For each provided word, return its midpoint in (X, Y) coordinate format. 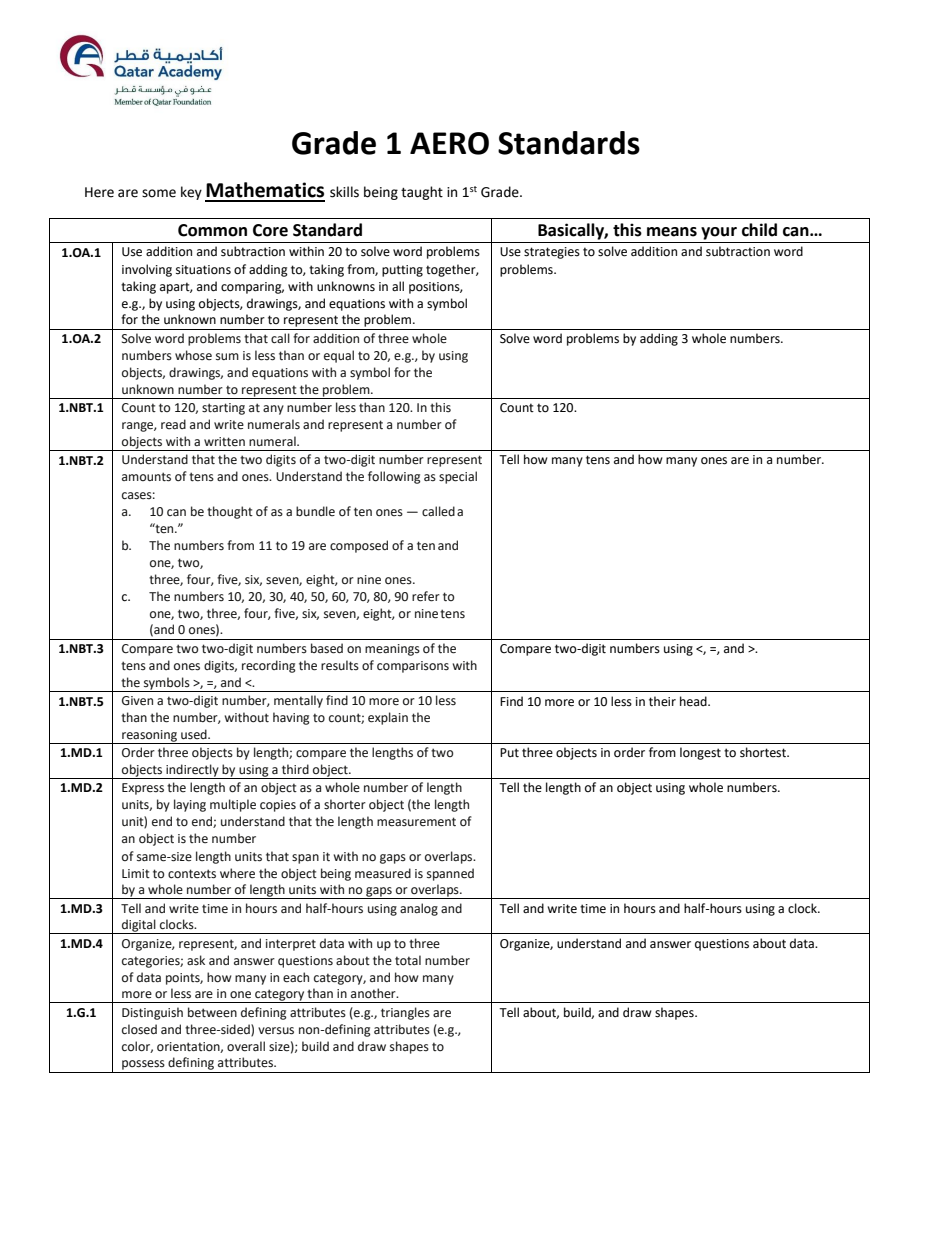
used (195, 734)
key (191, 193)
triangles (405, 1013)
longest (700, 753)
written (224, 442)
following (394, 477)
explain (388, 718)
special (458, 477)
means (672, 232)
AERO (449, 143)
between (212, 1012)
